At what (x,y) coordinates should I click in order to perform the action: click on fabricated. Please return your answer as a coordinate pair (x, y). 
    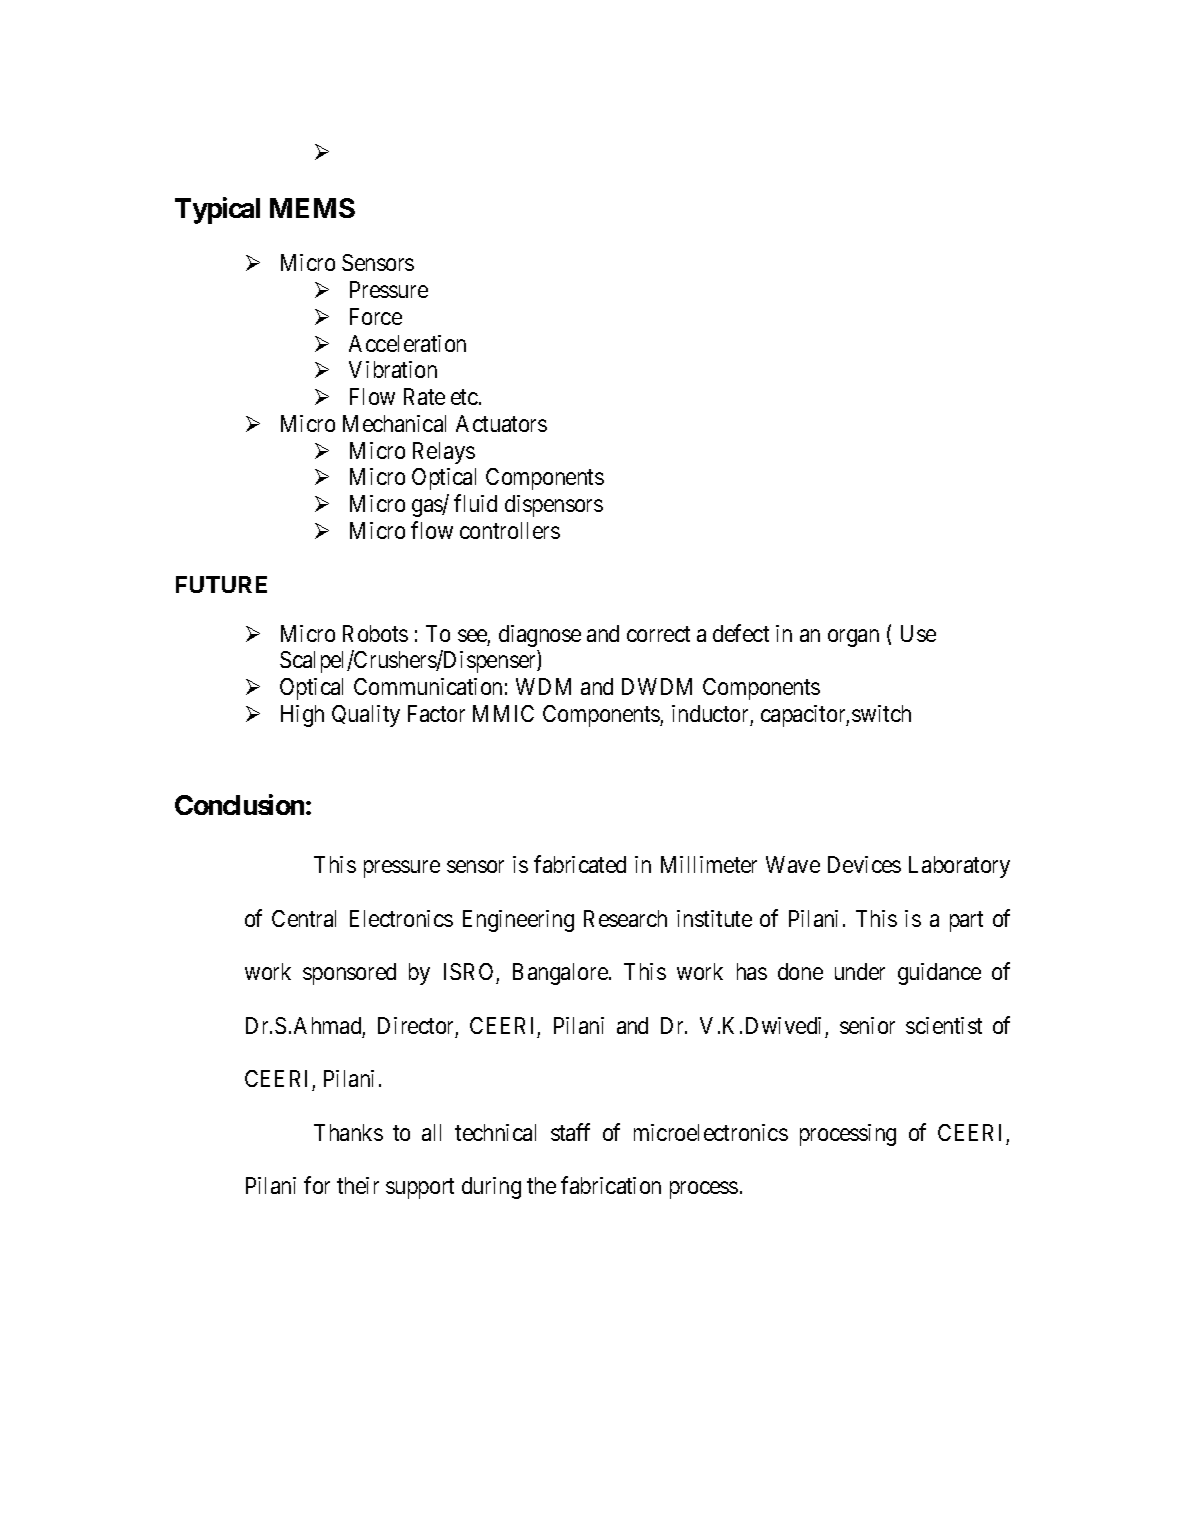
    Looking at the image, I should click on (580, 864).
